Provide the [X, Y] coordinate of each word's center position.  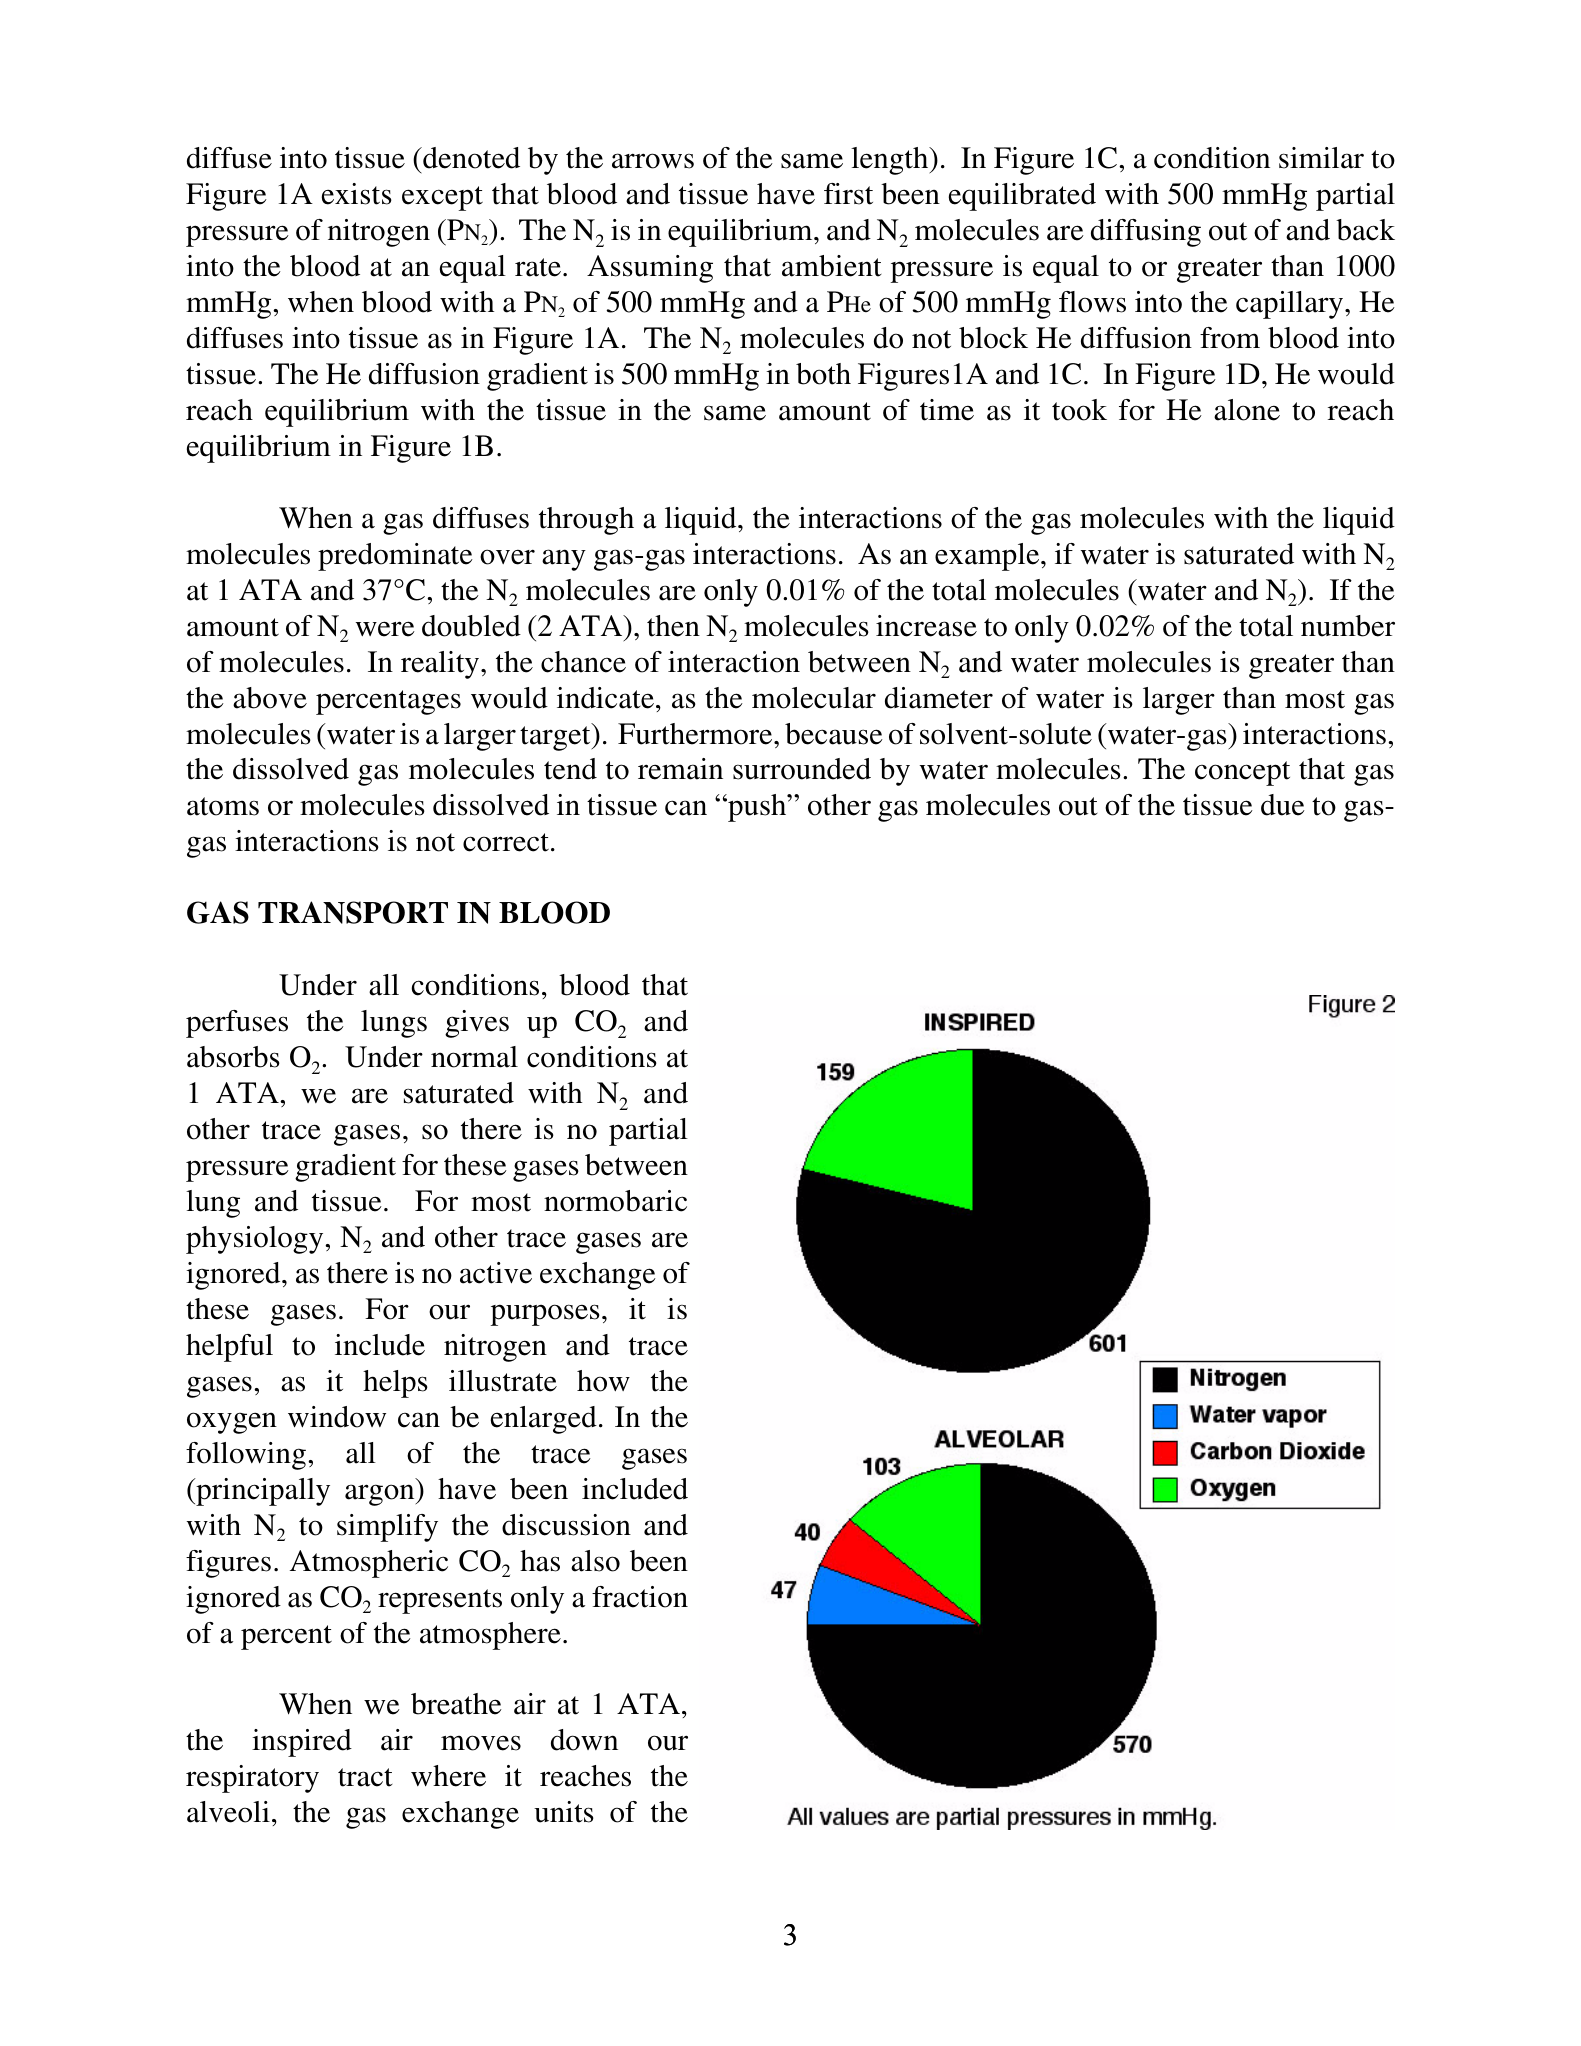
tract [365, 1777]
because [834, 734]
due [1283, 805]
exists [357, 194]
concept [1242, 773]
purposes [545, 1315]
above [270, 698]
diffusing [1146, 233]
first [848, 194]
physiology [256, 1240]
